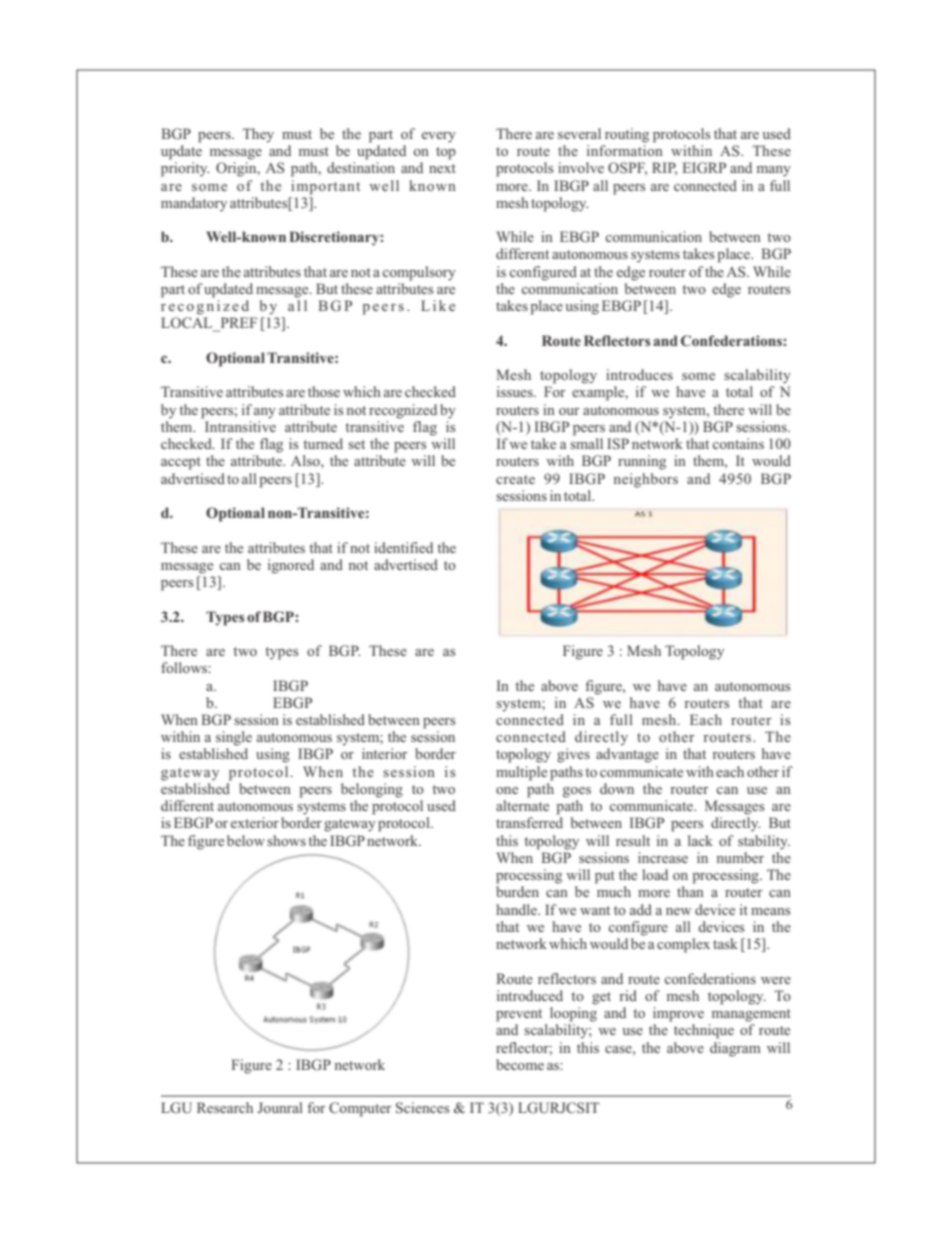 The width and height of the screenshot is (952, 1233). I want to click on next, so click(442, 168).
